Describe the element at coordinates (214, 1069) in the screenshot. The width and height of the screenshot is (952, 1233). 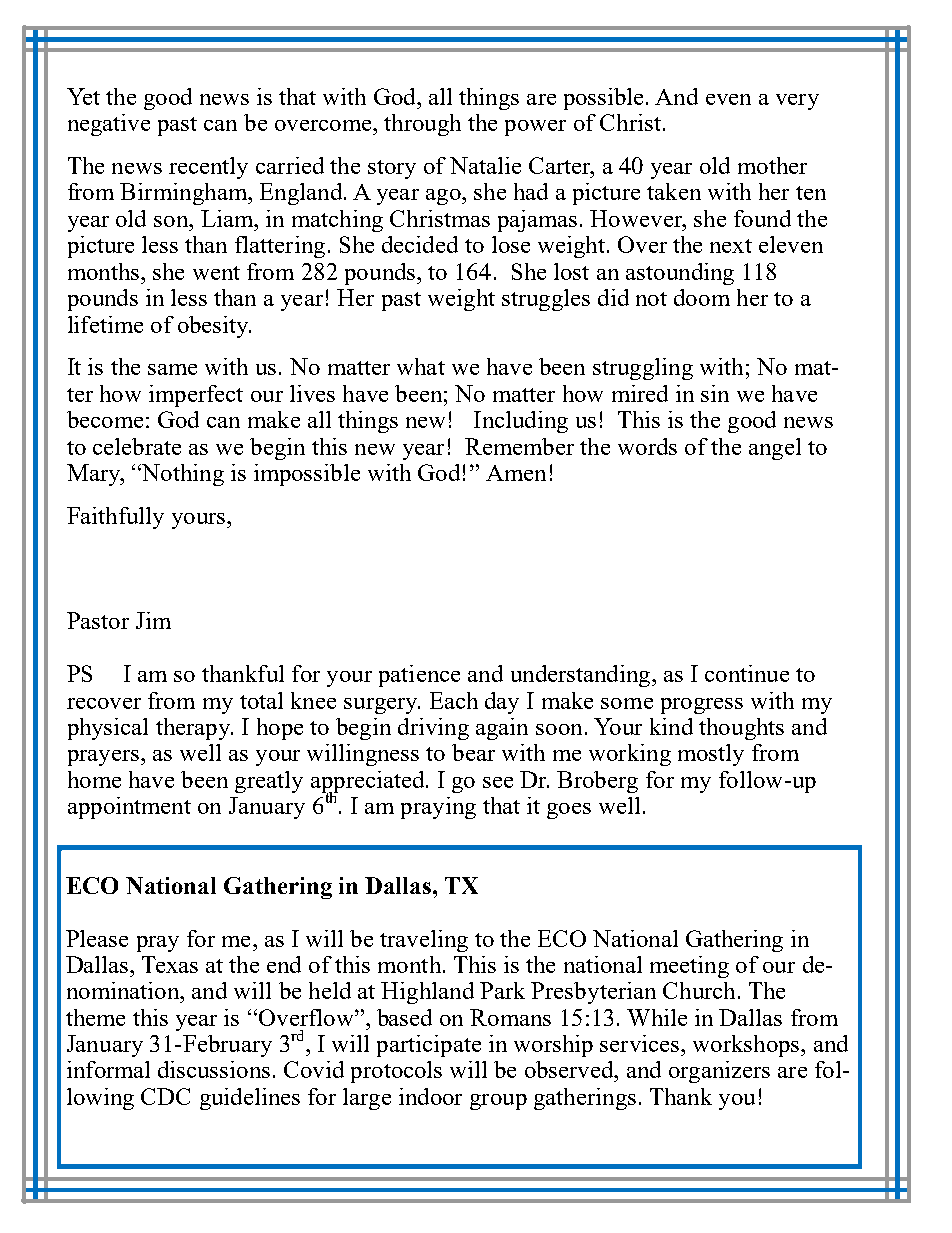
I see `discussions` at that location.
